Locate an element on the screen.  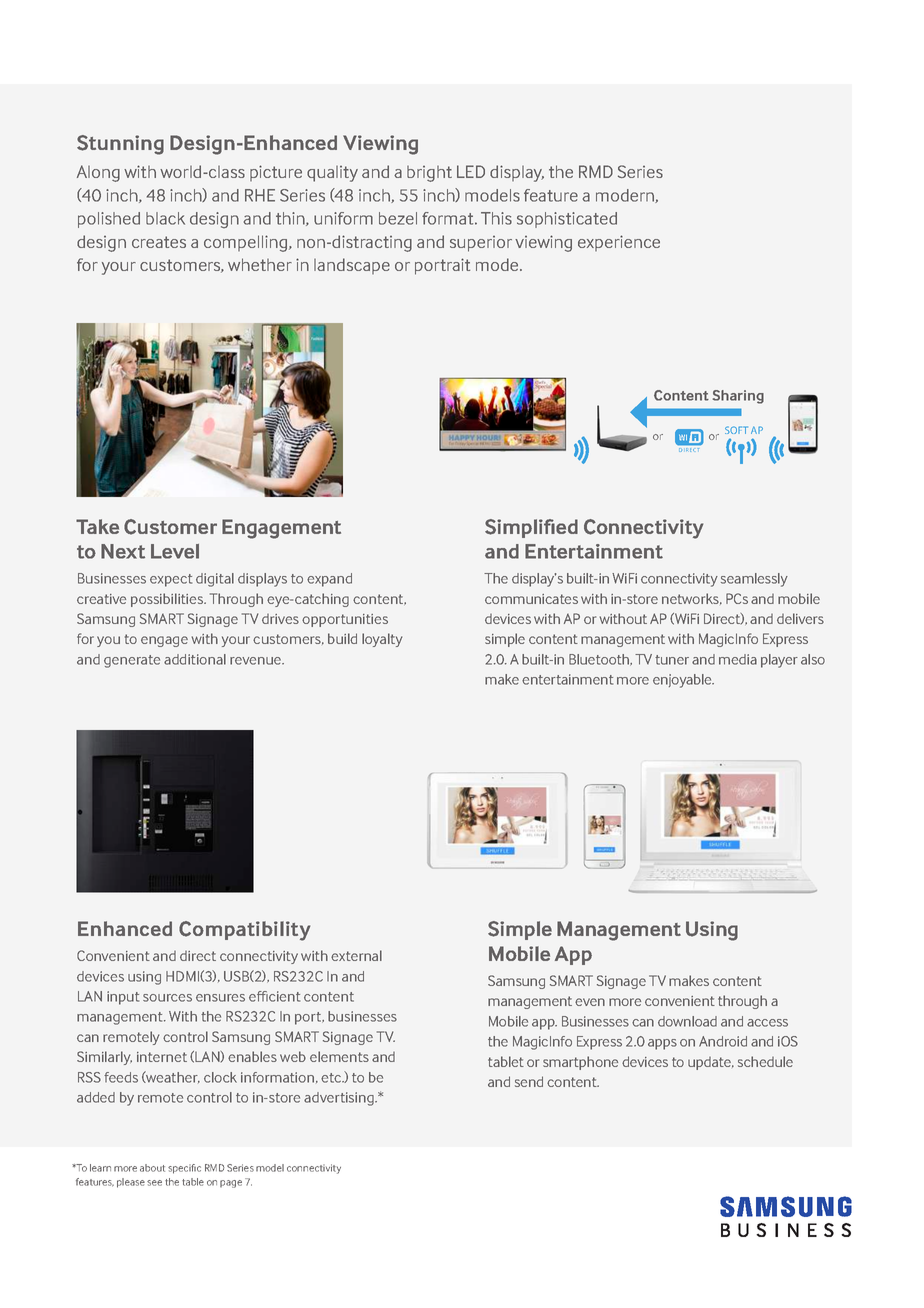
send is located at coordinates (529, 1081).
